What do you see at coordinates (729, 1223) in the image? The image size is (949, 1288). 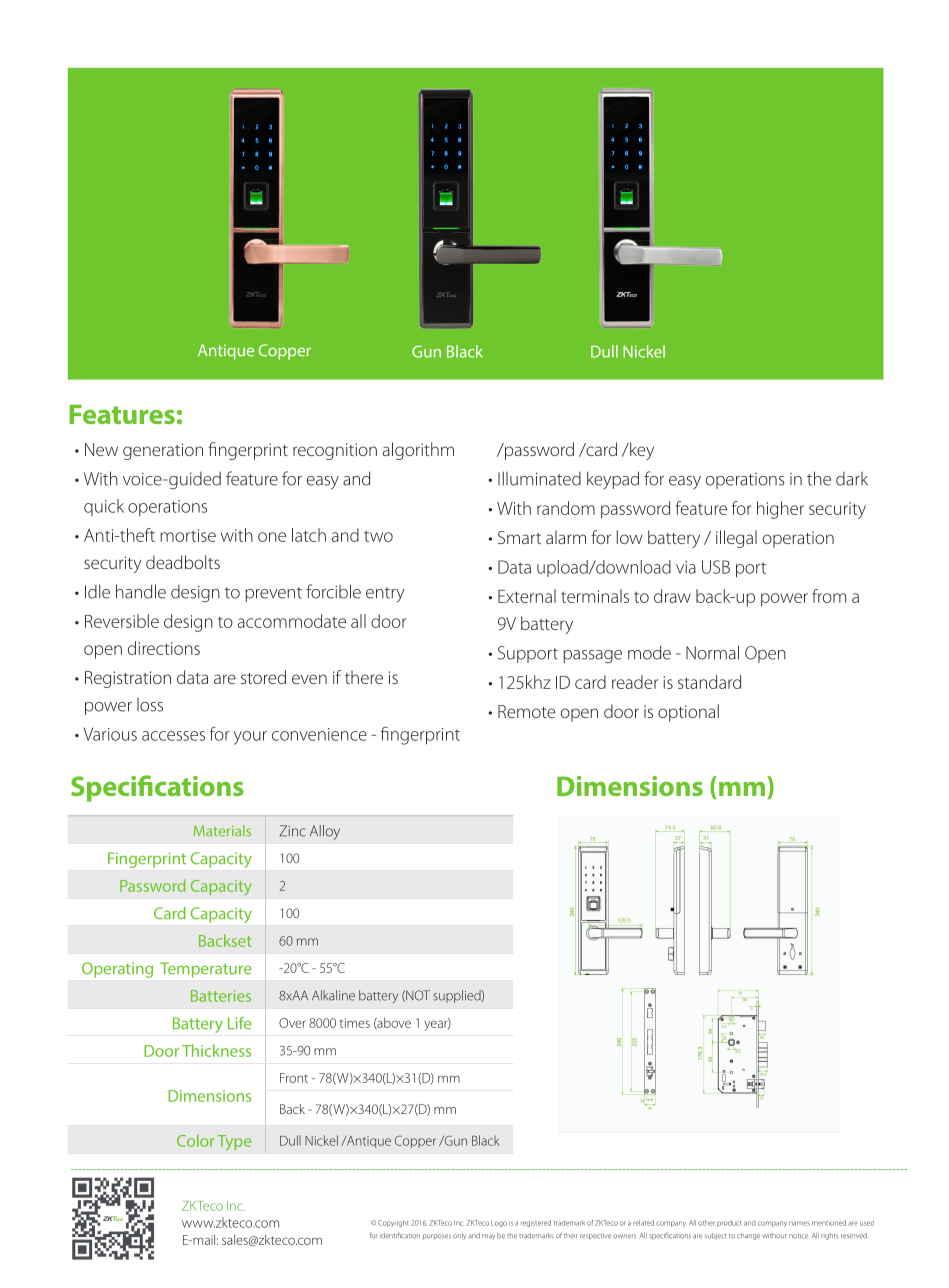 I see `product` at bounding box center [729, 1223].
